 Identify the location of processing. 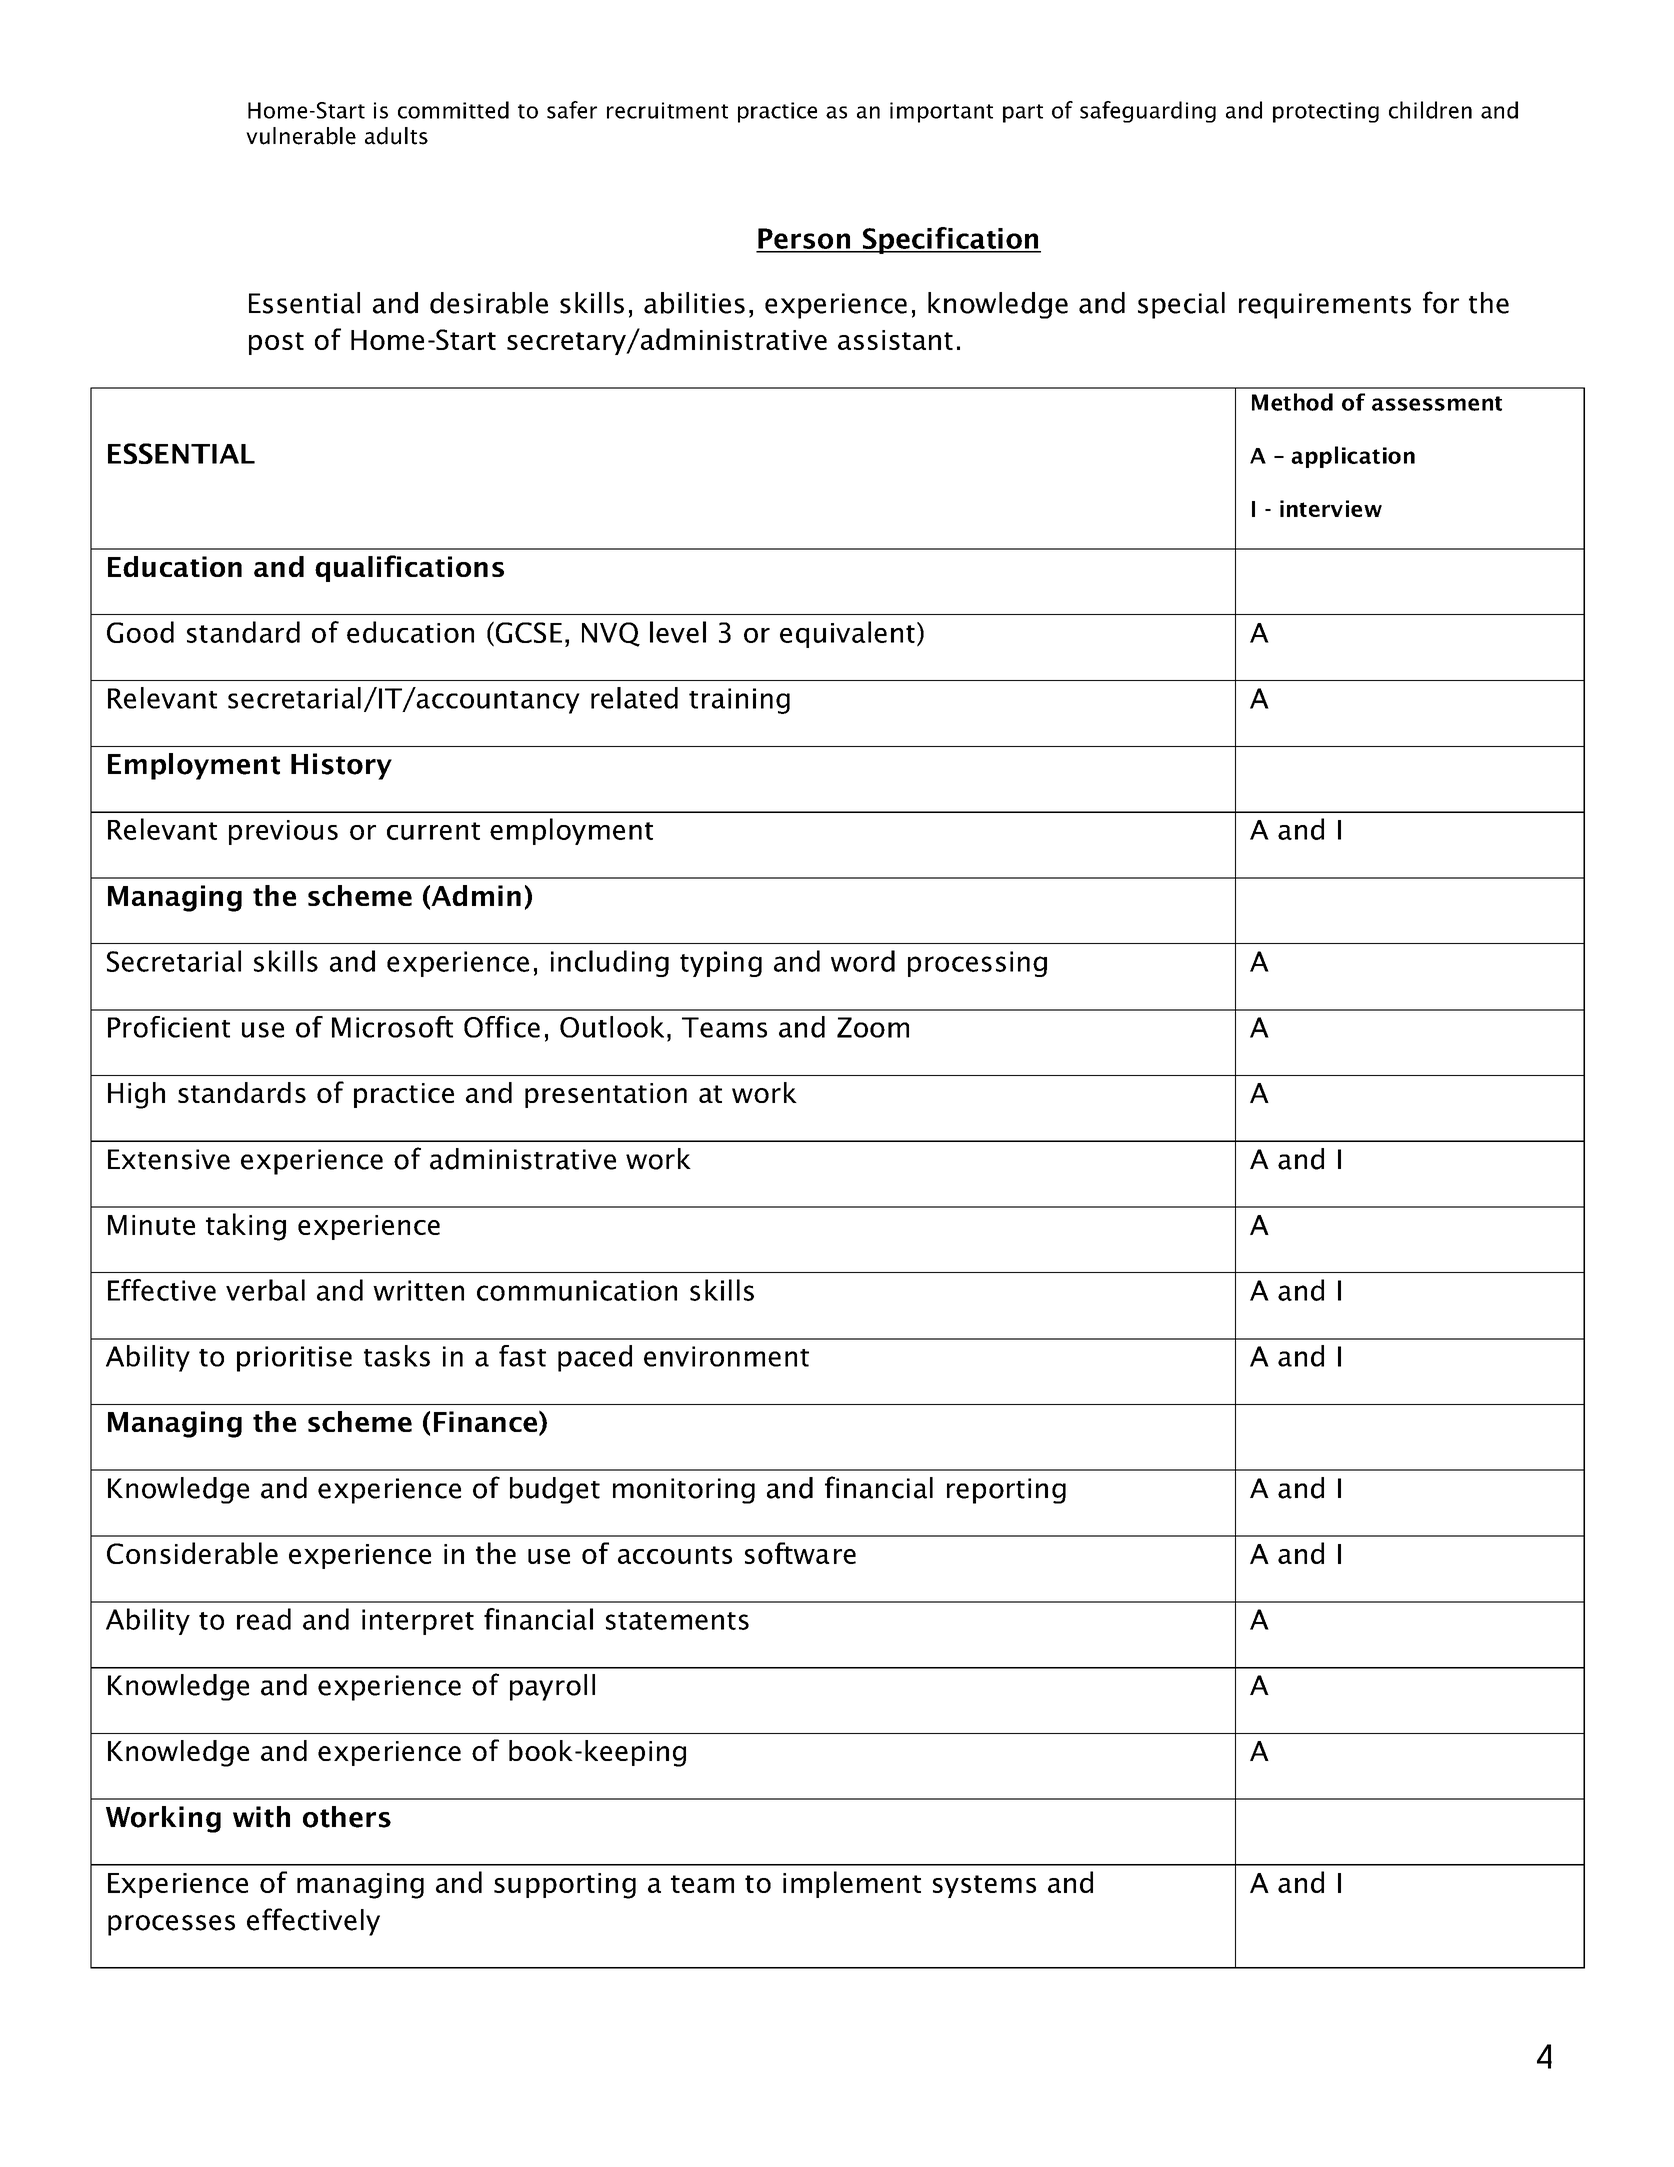
(977, 964).
